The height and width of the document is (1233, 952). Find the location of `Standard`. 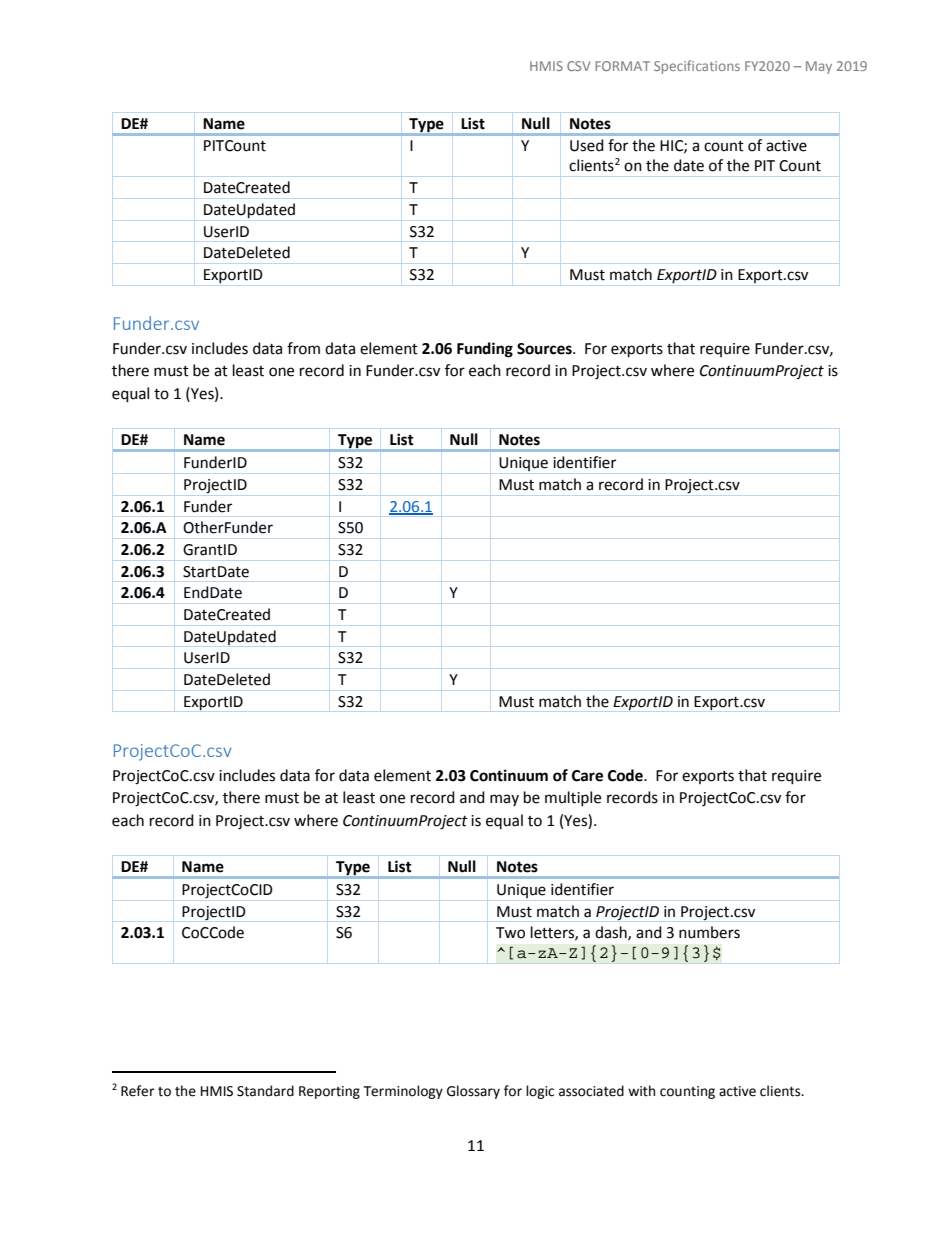

Standard is located at coordinates (265, 1091).
